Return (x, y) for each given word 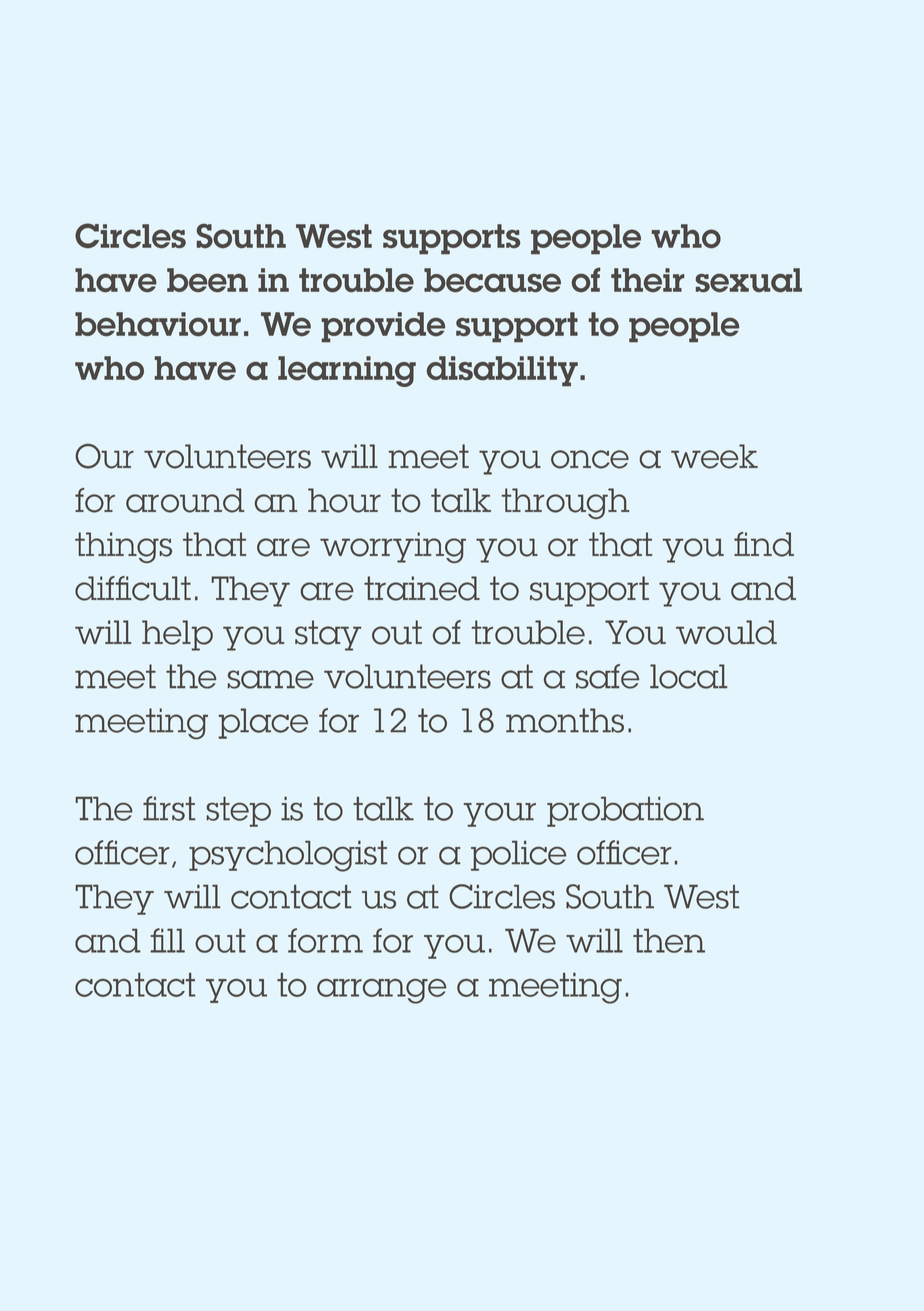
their (647, 280)
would (726, 632)
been (207, 280)
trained (422, 588)
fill (167, 940)
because (492, 280)
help (177, 635)
